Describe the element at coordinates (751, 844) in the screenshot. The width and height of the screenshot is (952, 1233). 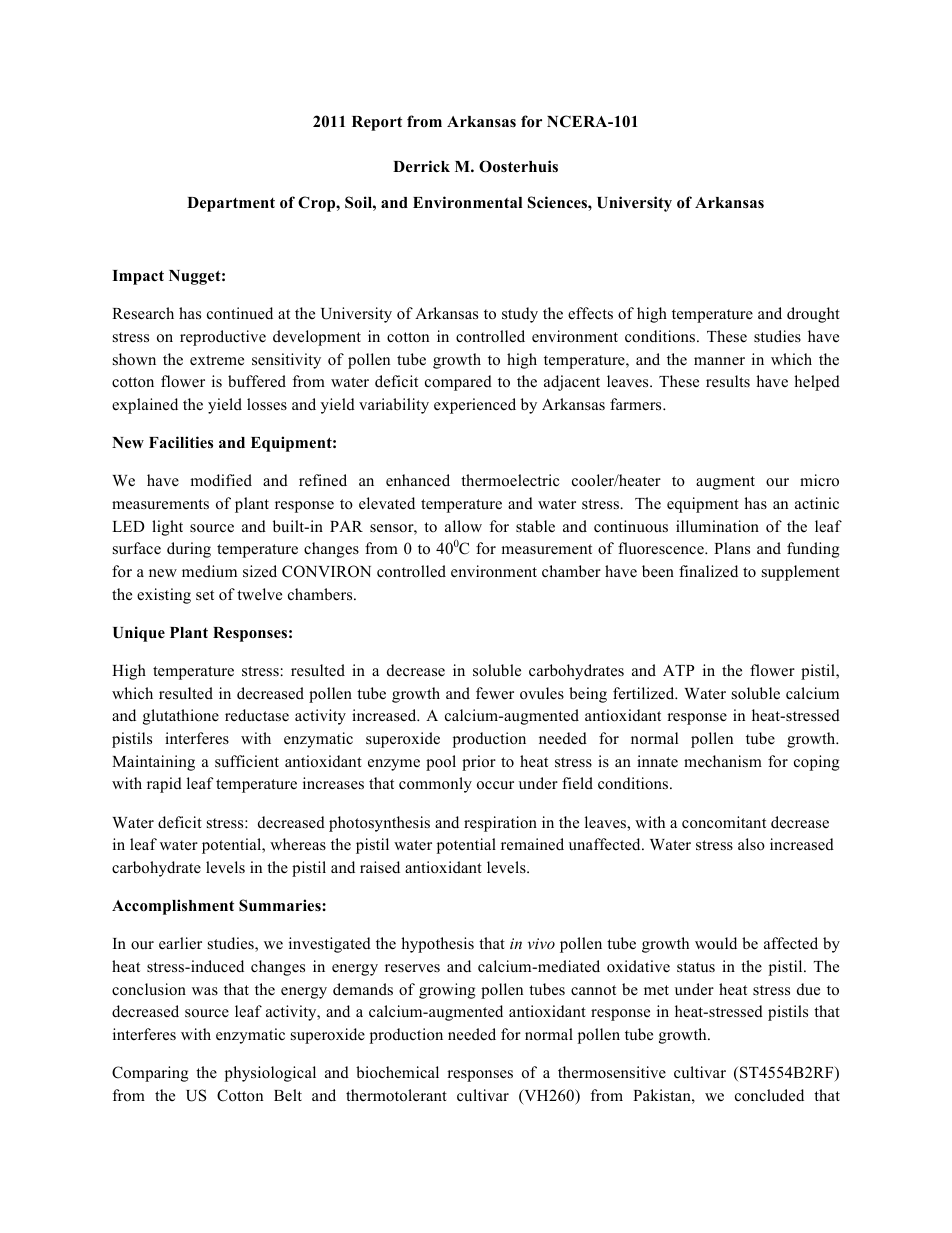
I see `also` at that location.
